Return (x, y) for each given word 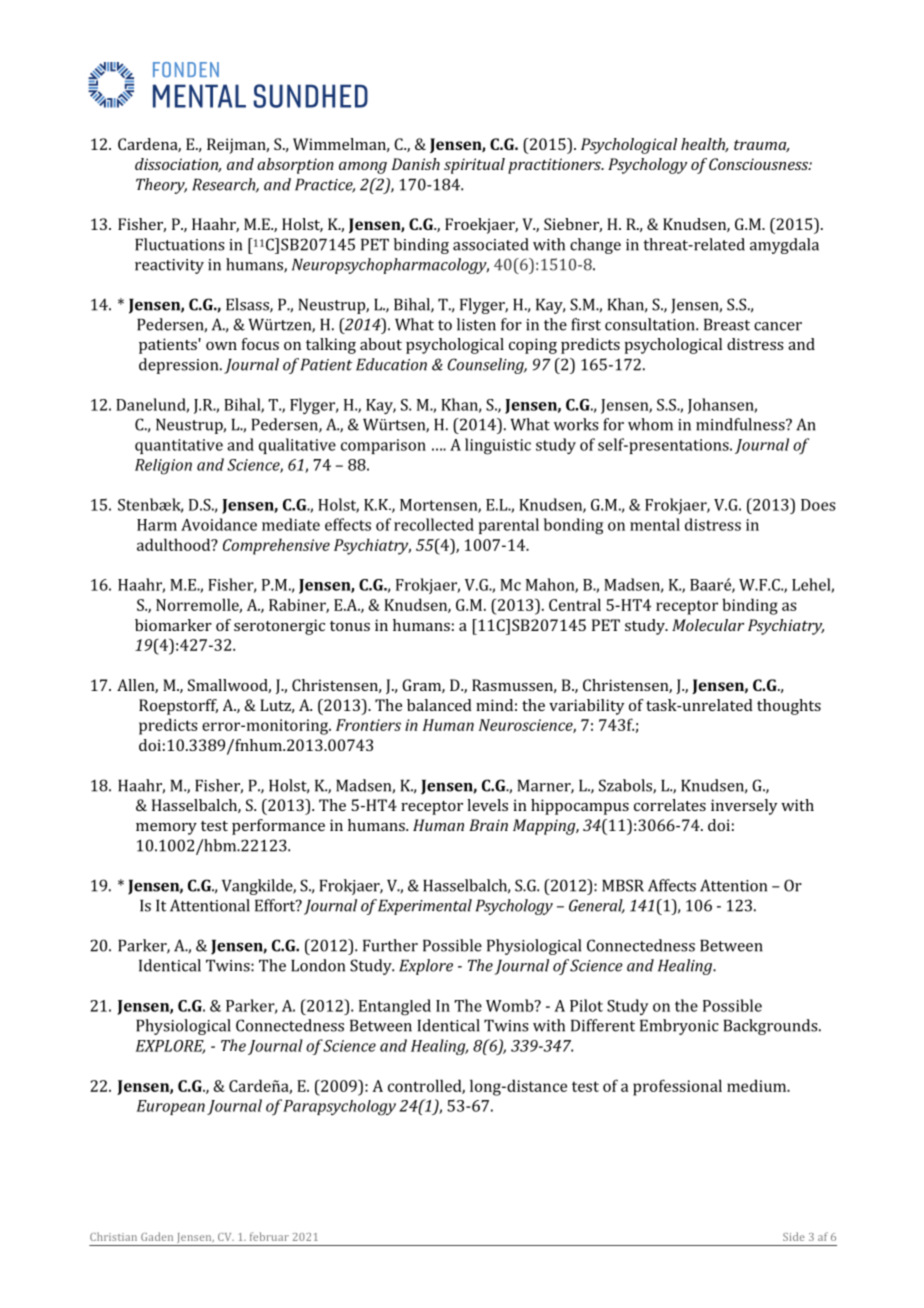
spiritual (474, 166)
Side (794, 1236)
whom (650, 424)
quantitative (179, 446)
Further (390, 945)
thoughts (789, 707)
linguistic (498, 446)
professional (677, 1087)
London (318, 965)
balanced (439, 705)
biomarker (173, 625)
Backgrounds (772, 1027)
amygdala (784, 246)
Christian (113, 1236)
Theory (161, 186)
